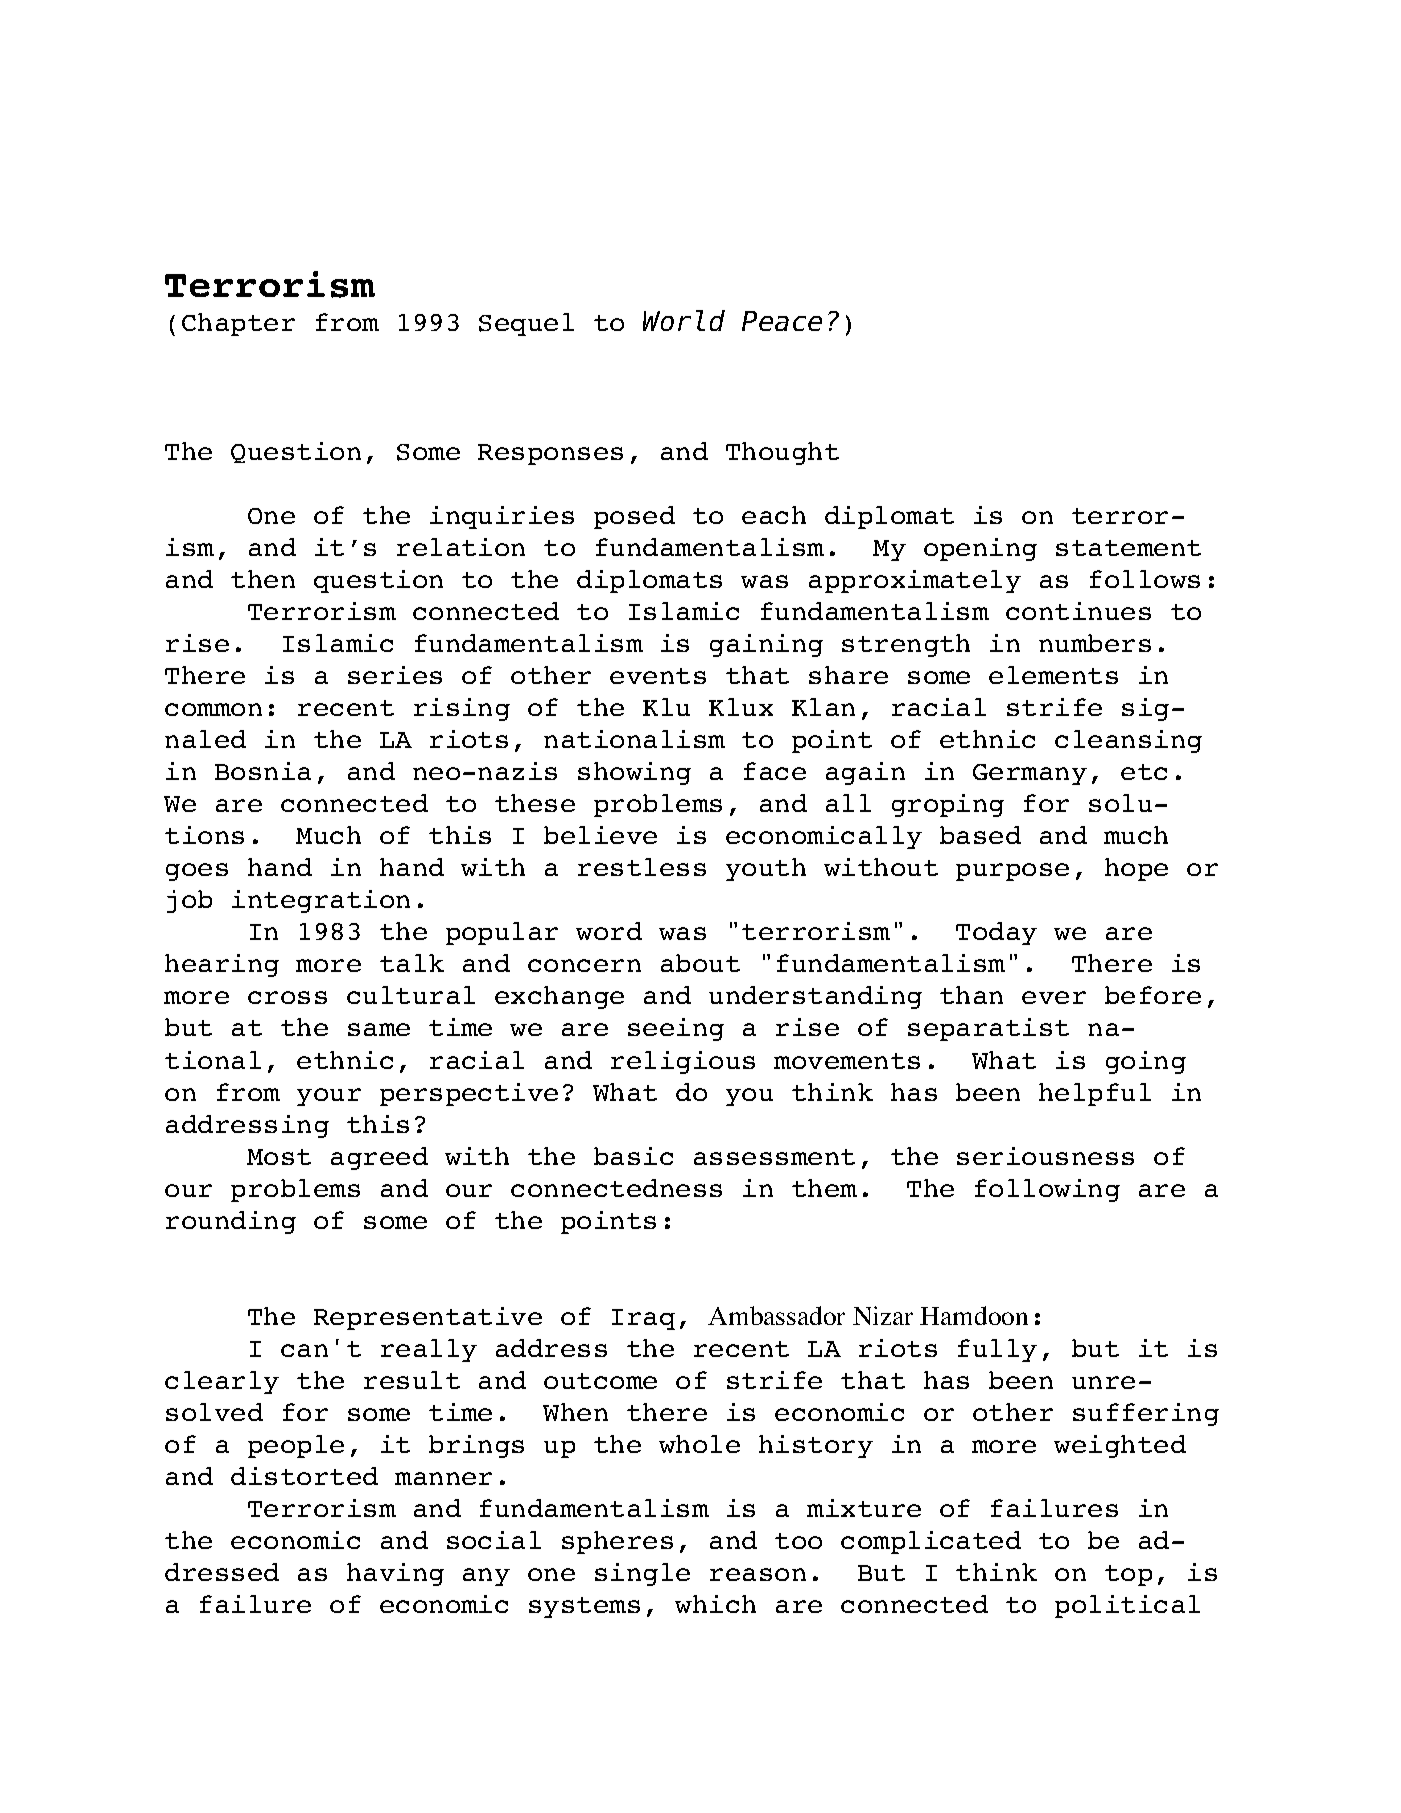 The width and height of the screenshot is (1401, 1813). Describe the element at coordinates (238, 324) in the screenshot. I see `Chapter` at that location.
